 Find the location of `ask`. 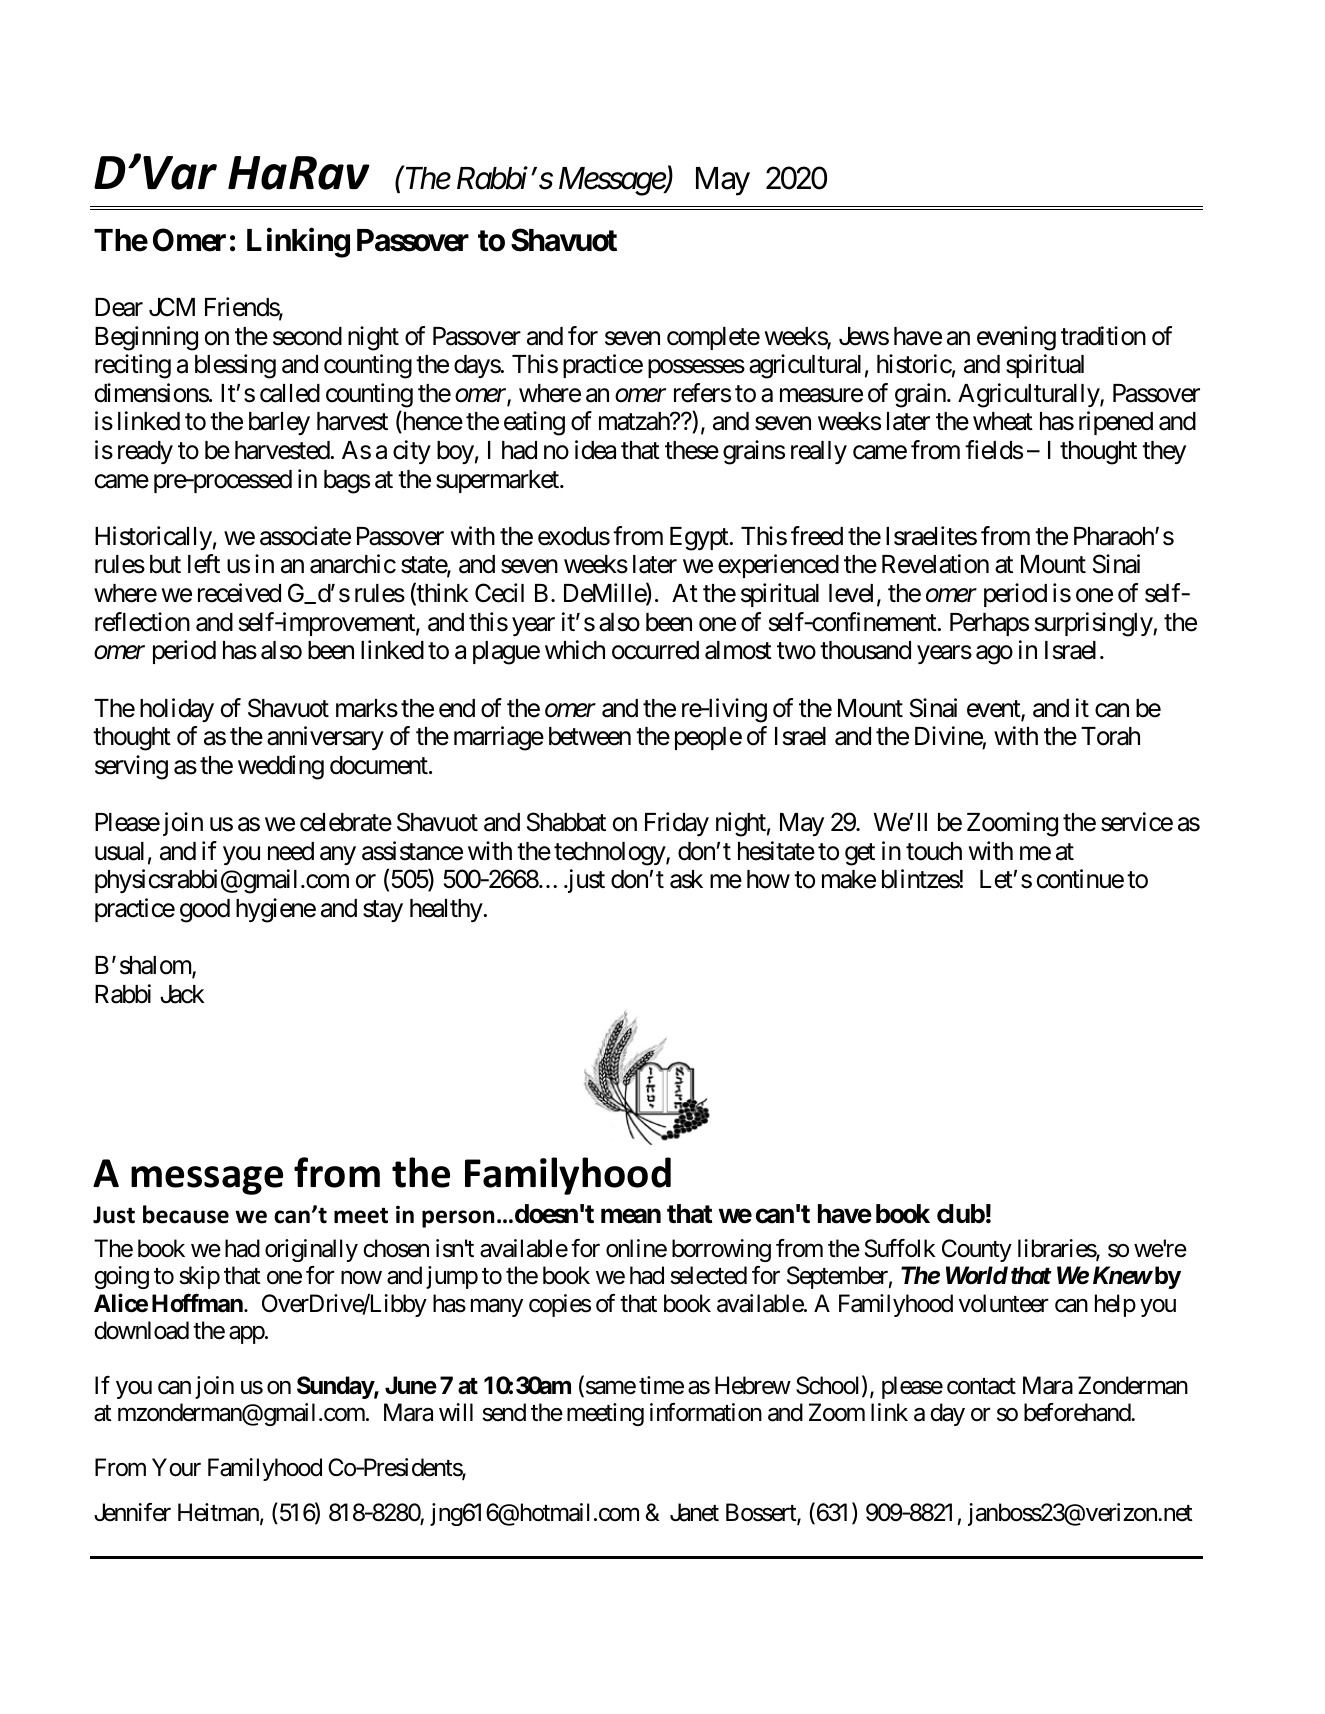

ask is located at coordinates (686, 879).
